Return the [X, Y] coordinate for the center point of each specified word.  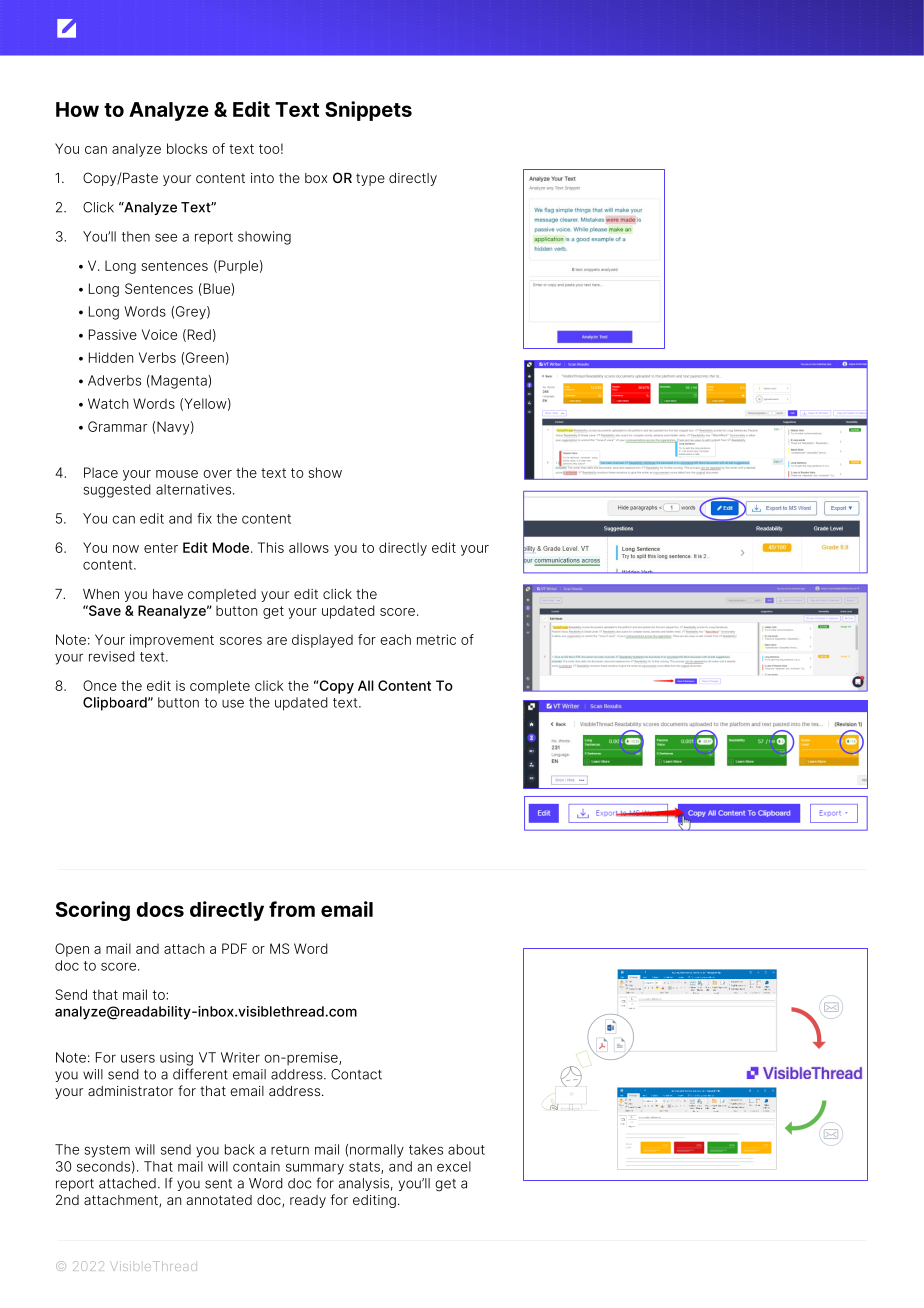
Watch [108, 403]
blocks [187, 148]
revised [112, 656]
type [370, 179]
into [262, 178]
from [292, 909]
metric [436, 639]
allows [309, 547]
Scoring [93, 911]
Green [205, 357]
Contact [356, 1074]
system [107, 1151]
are [277, 641]
